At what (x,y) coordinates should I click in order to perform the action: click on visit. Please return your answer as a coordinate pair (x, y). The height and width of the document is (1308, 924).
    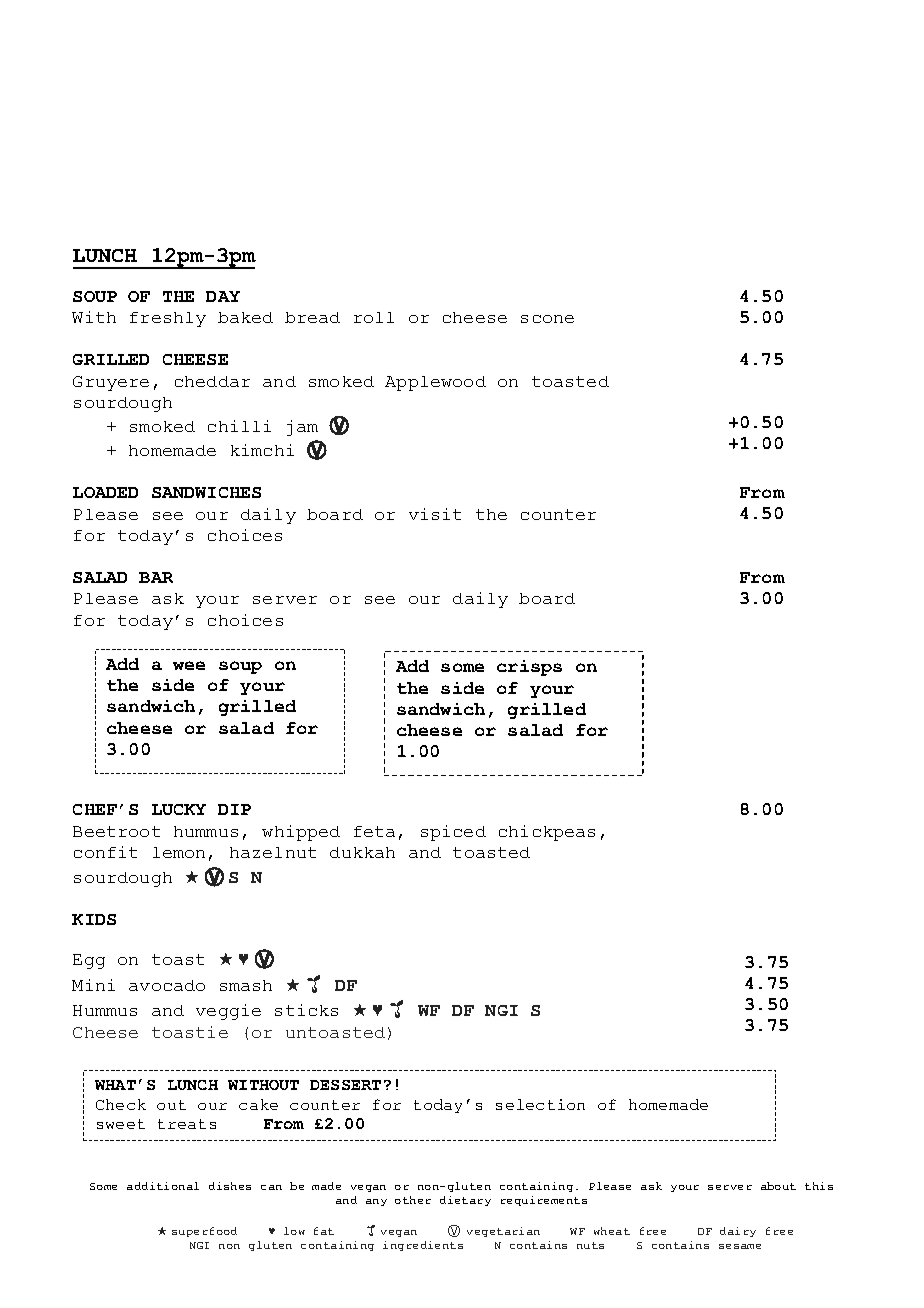
    Looking at the image, I should click on (435, 514).
